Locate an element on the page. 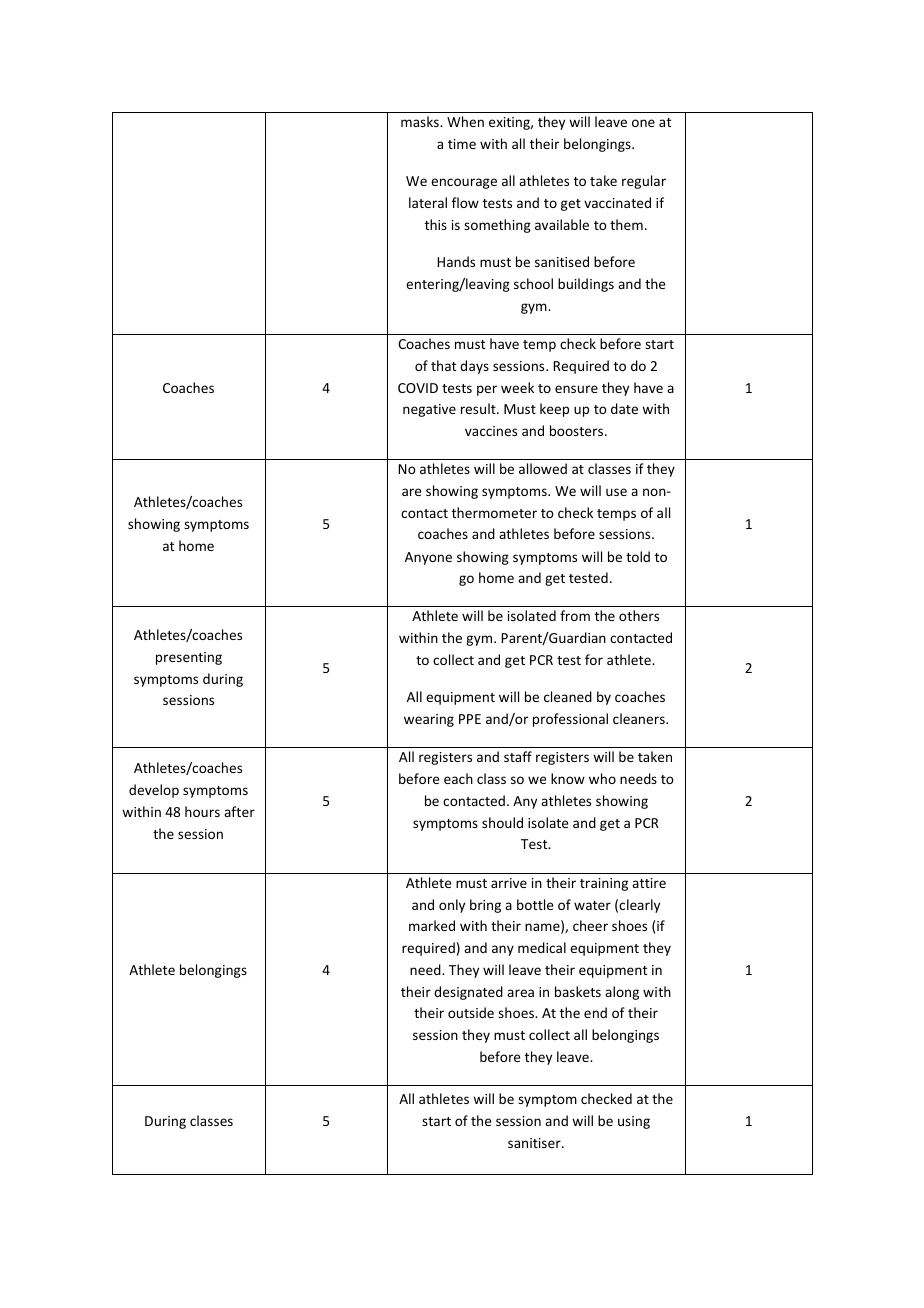 The height and width of the image is (1308, 924). hours is located at coordinates (202, 811).
